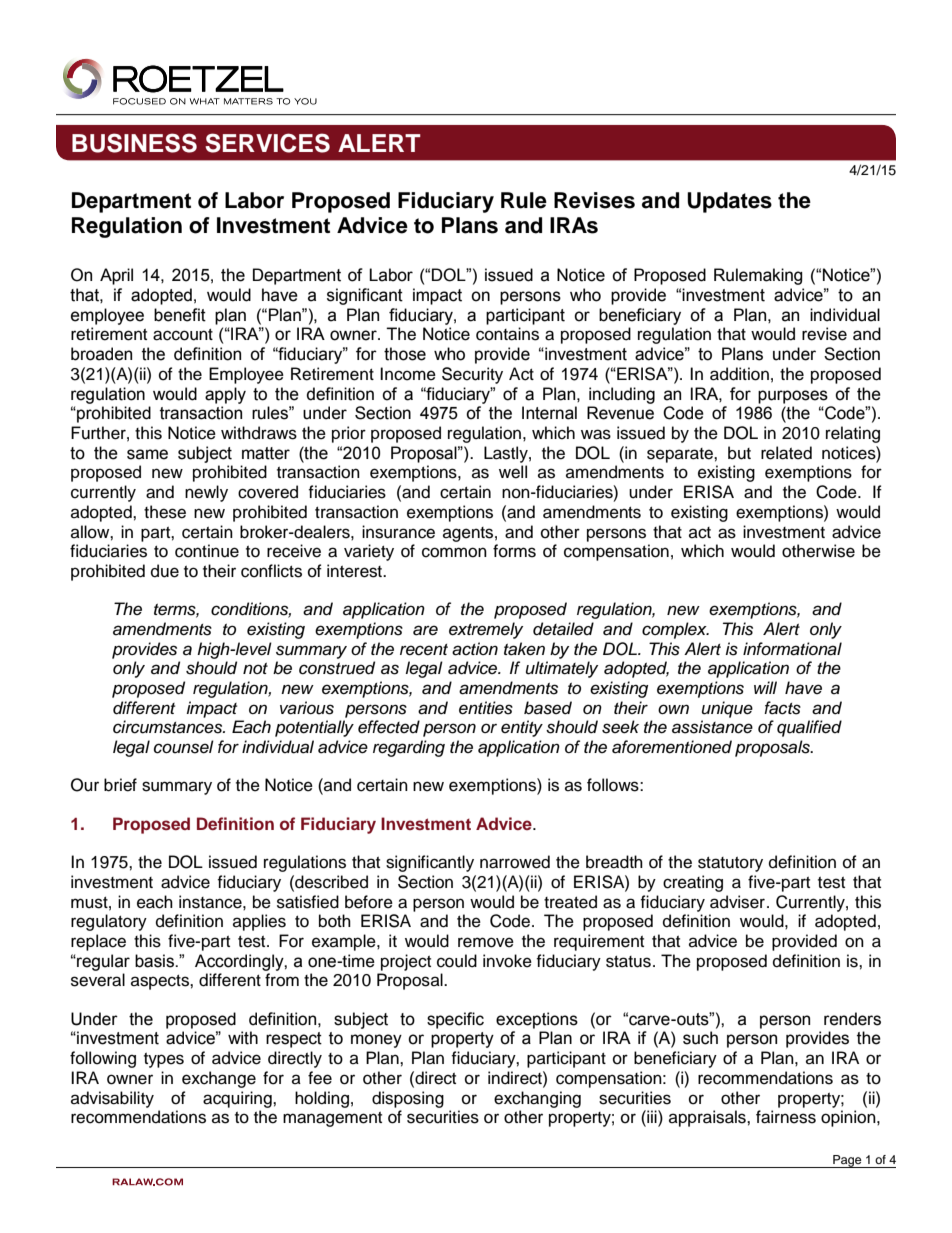 The width and height of the page is (952, 1233). Describe the element at coordinates (792, 649) in the page. I see `informational` at that location.
